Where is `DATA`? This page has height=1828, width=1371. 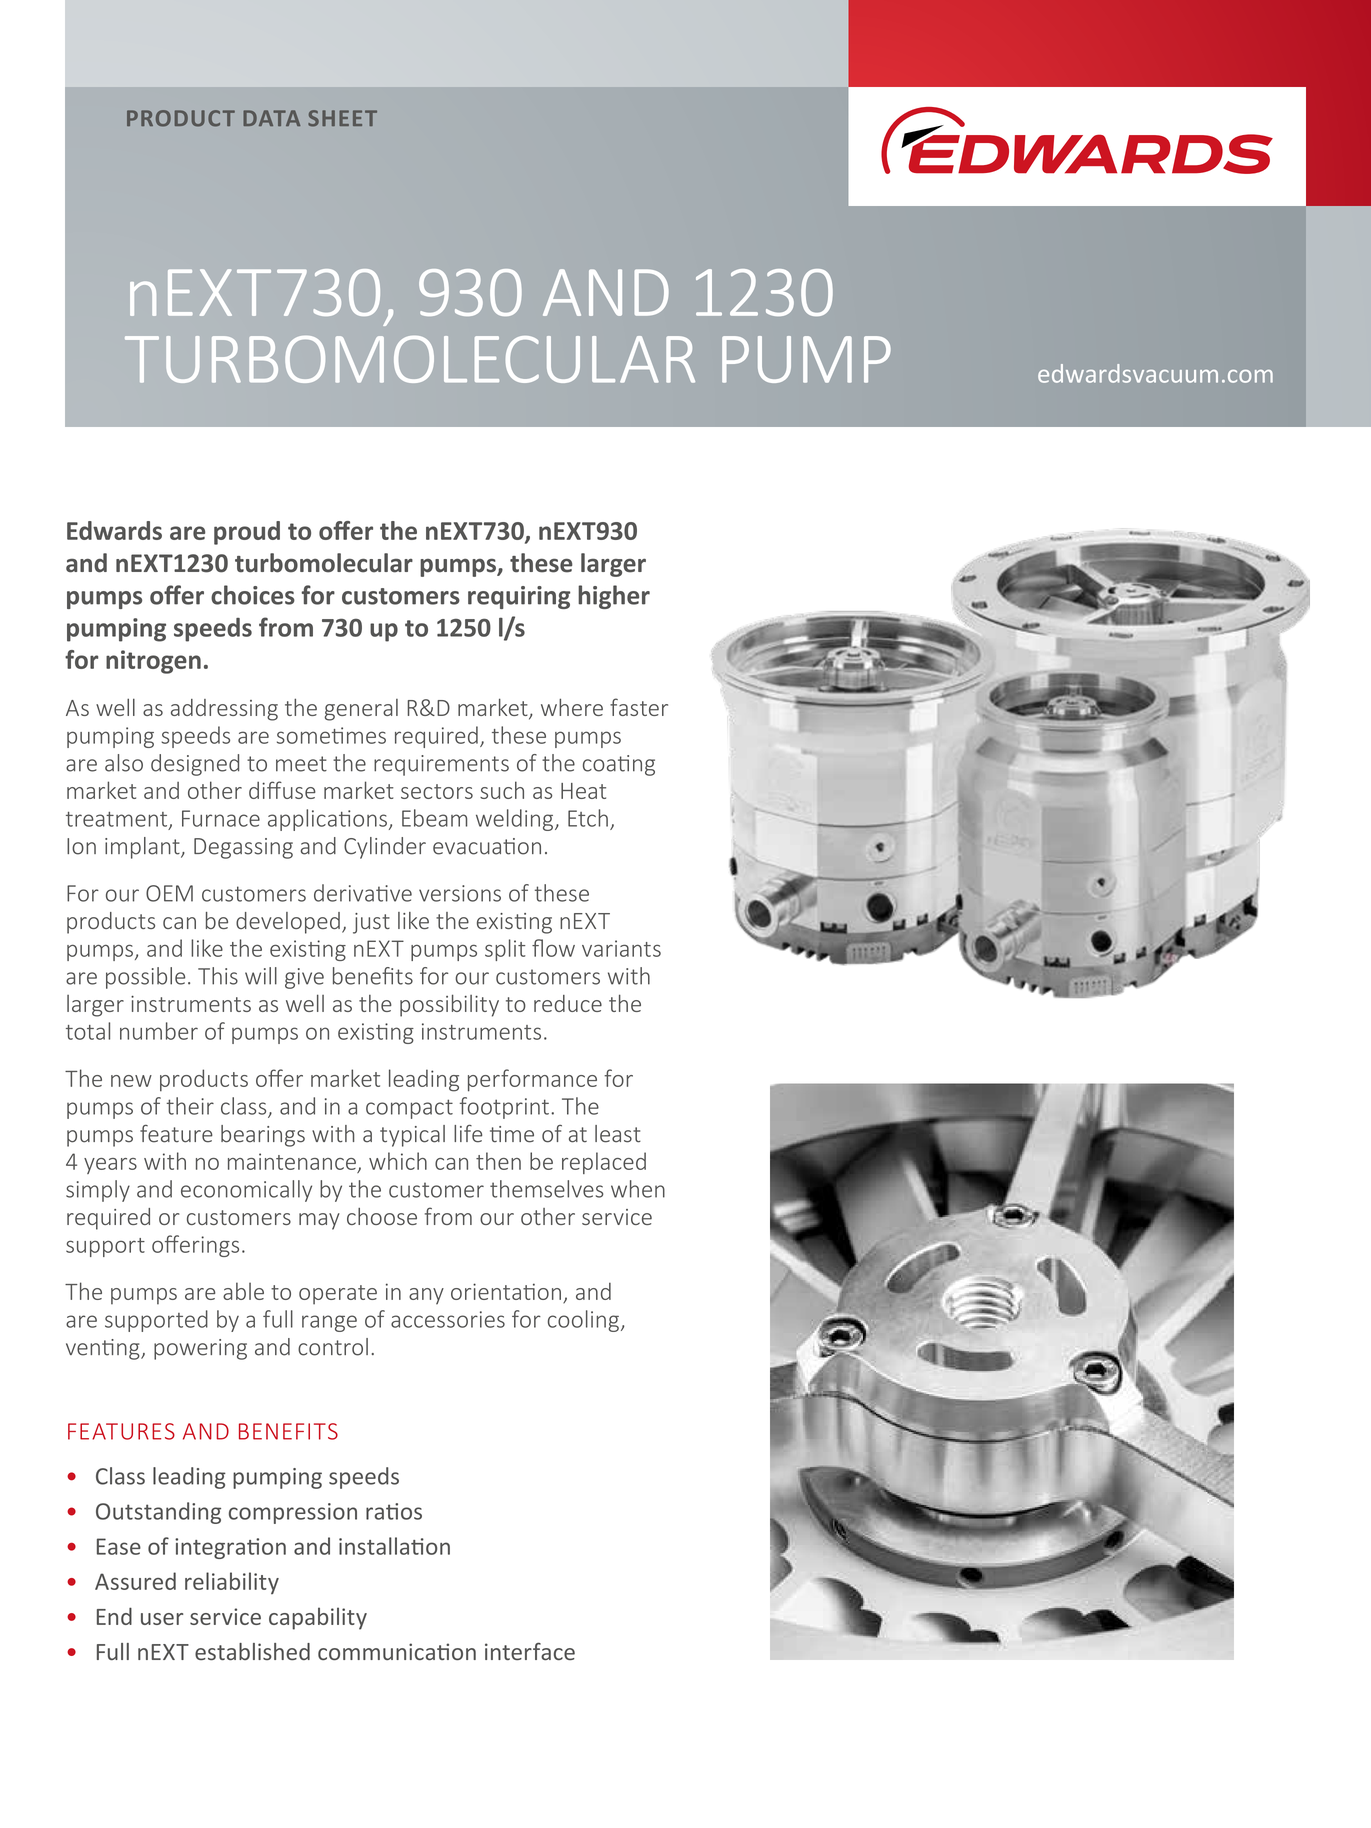
DATA is located at coordinates (271, 118).
